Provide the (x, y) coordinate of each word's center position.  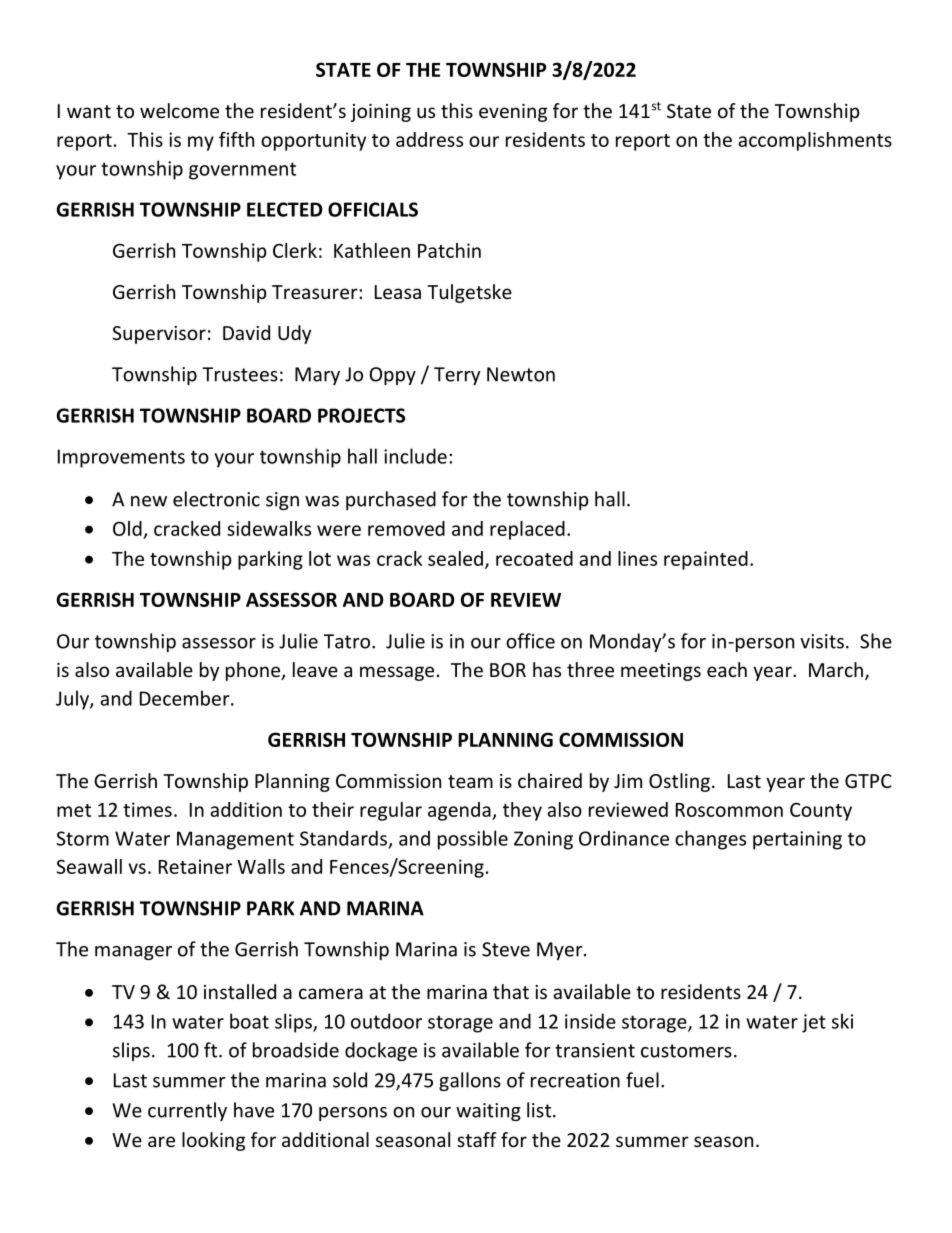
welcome (179, 110)
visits (822, 641)
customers (686, 1051)
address (429, 139)
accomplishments (815, 141)
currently (187, 1111)
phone (254, 671)
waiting (488, 1112)
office (530, 641)
